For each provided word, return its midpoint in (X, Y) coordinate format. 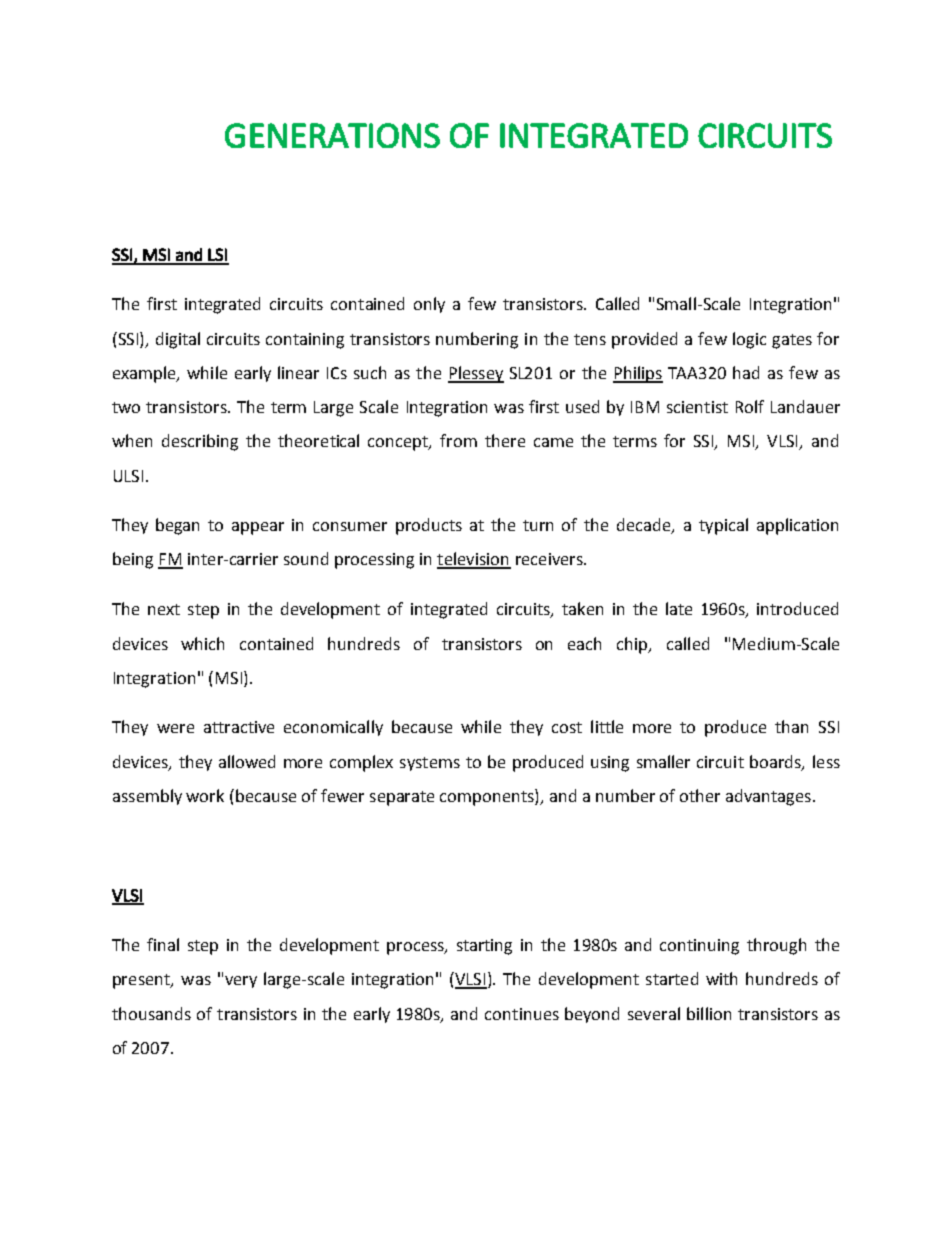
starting (484, 947)
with (721, 978)
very (241, 982)
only (429, 305)
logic (749, 340)
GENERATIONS (332, 135)
